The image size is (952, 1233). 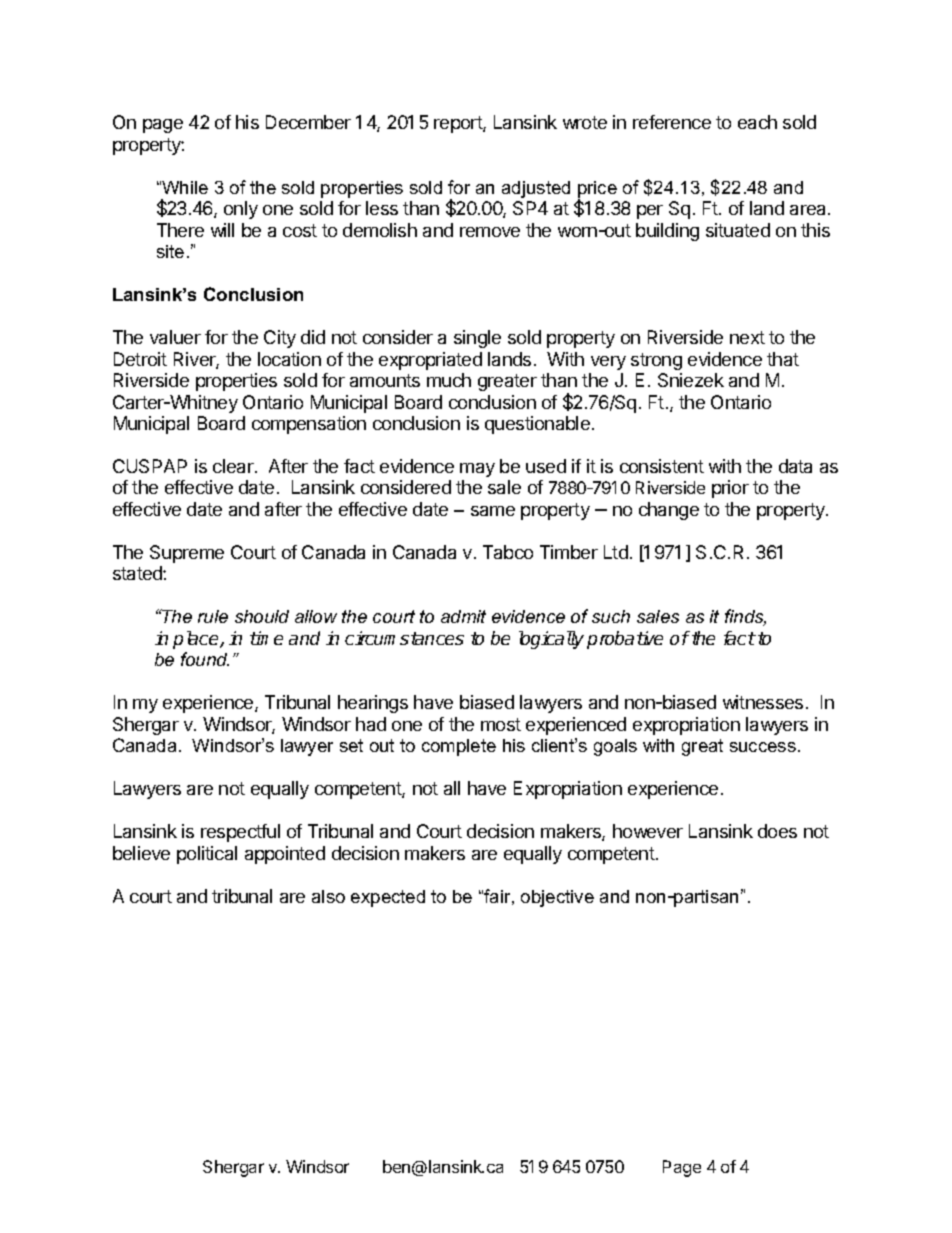 What do you see at coordinates (463, 616) in the page?
I see `admit` at bounding box center [463, 616].
